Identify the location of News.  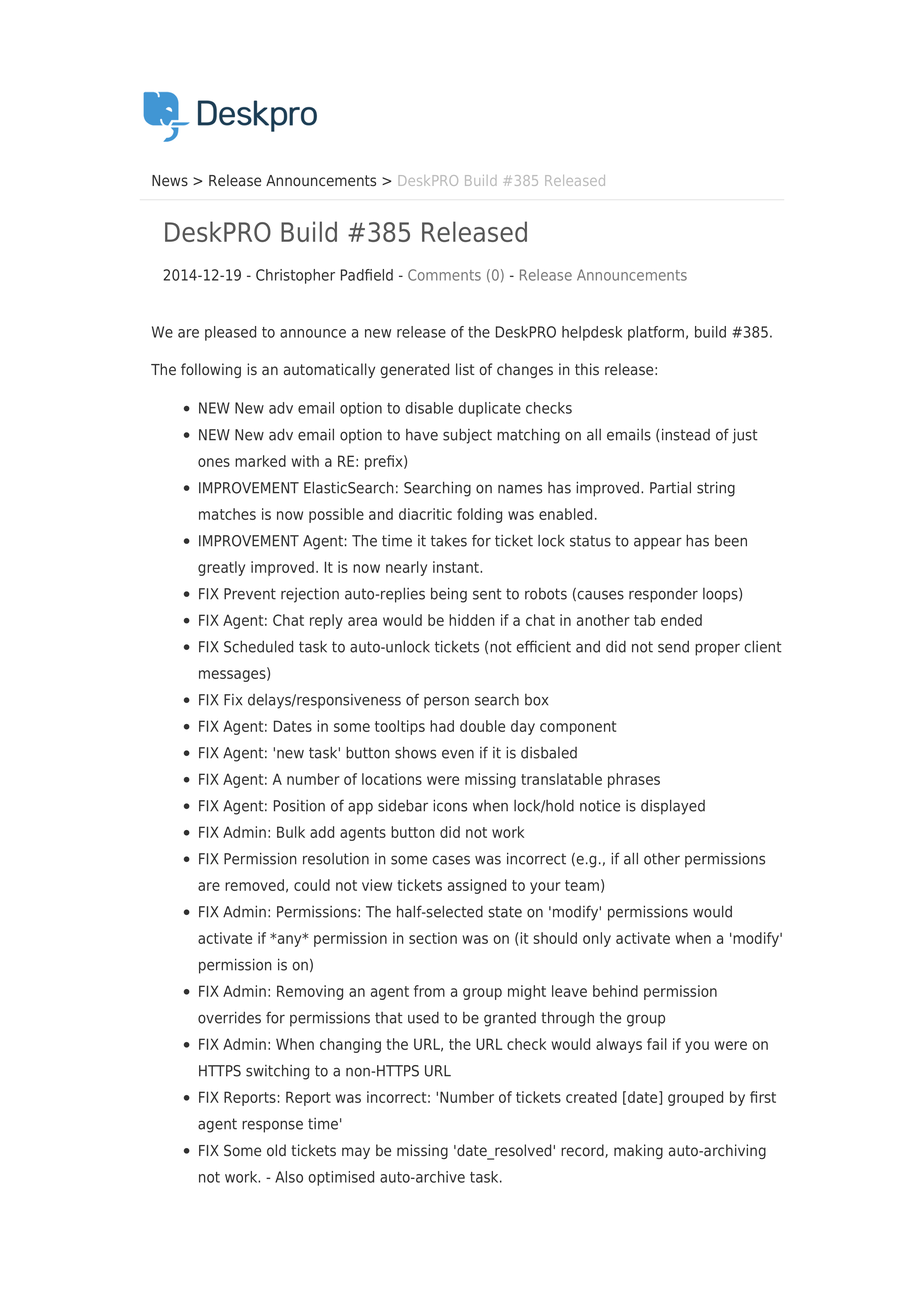
(170, 181).
